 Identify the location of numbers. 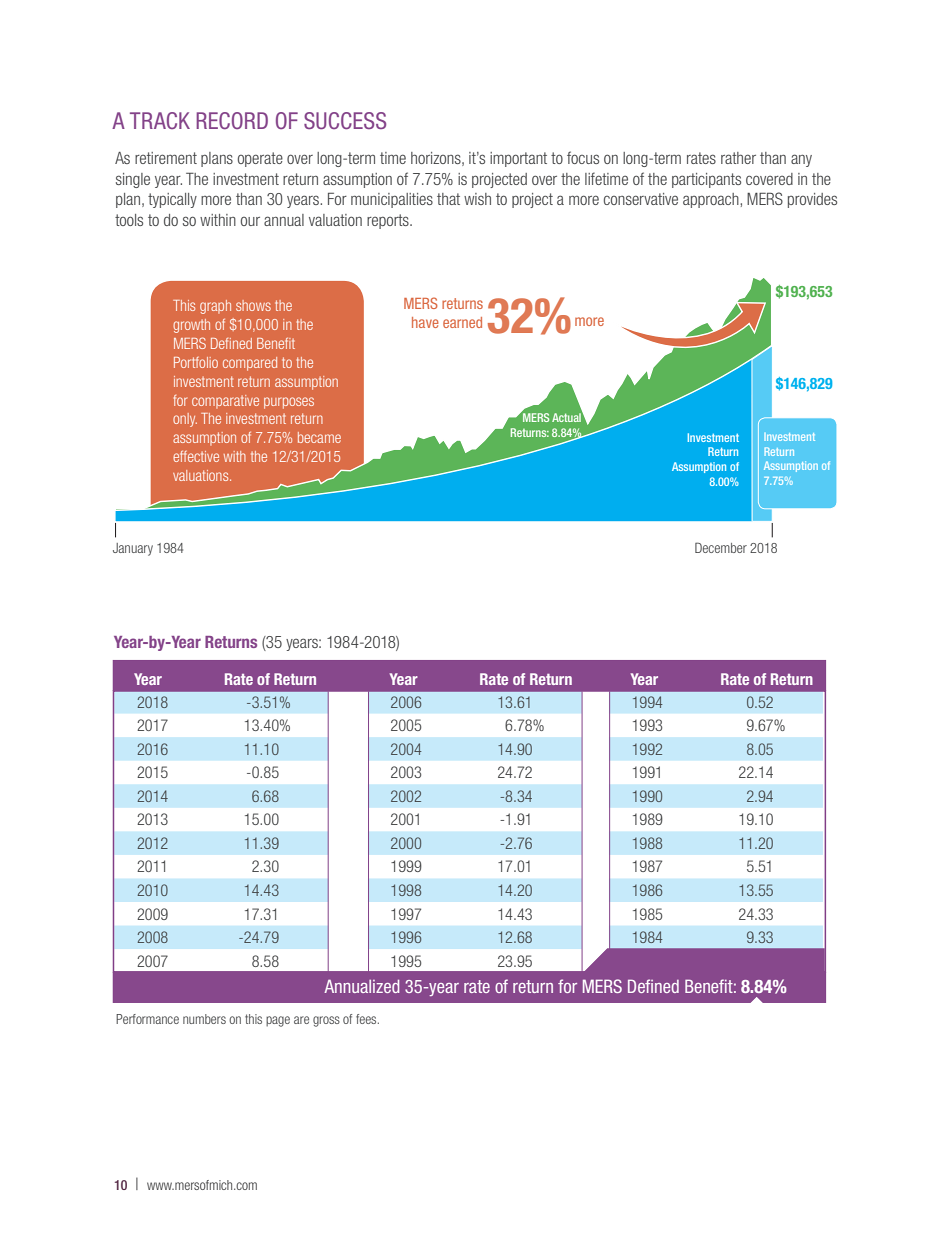
(204, 1019).
